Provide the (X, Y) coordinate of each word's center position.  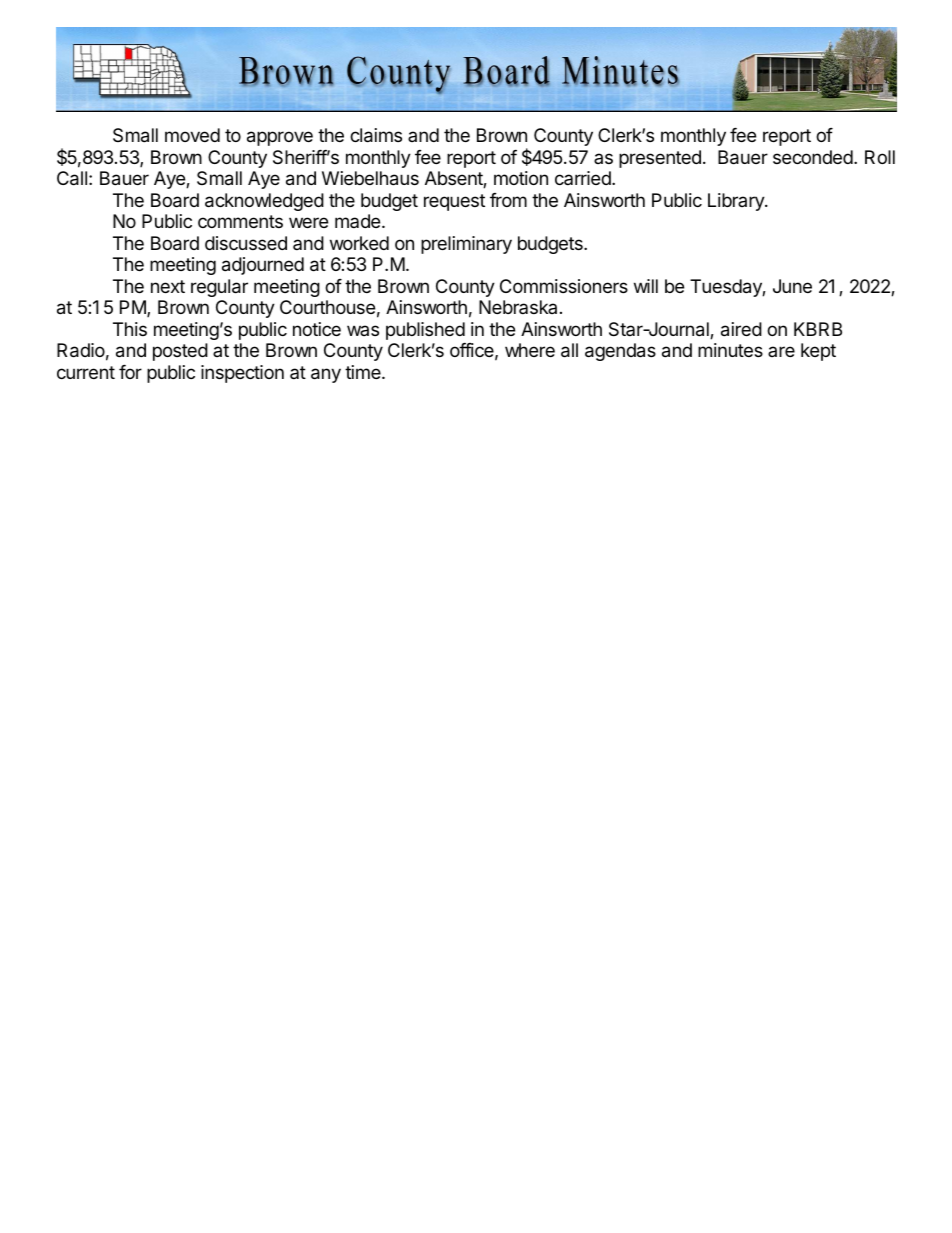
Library (737, 202)
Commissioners (564, 286)
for (130, 372)
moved (192, 135)
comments (240, 221)
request (454, 202)
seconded (813, 157)
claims (376, 135)
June (792, 286)
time (364, 372)
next (168, 286)
